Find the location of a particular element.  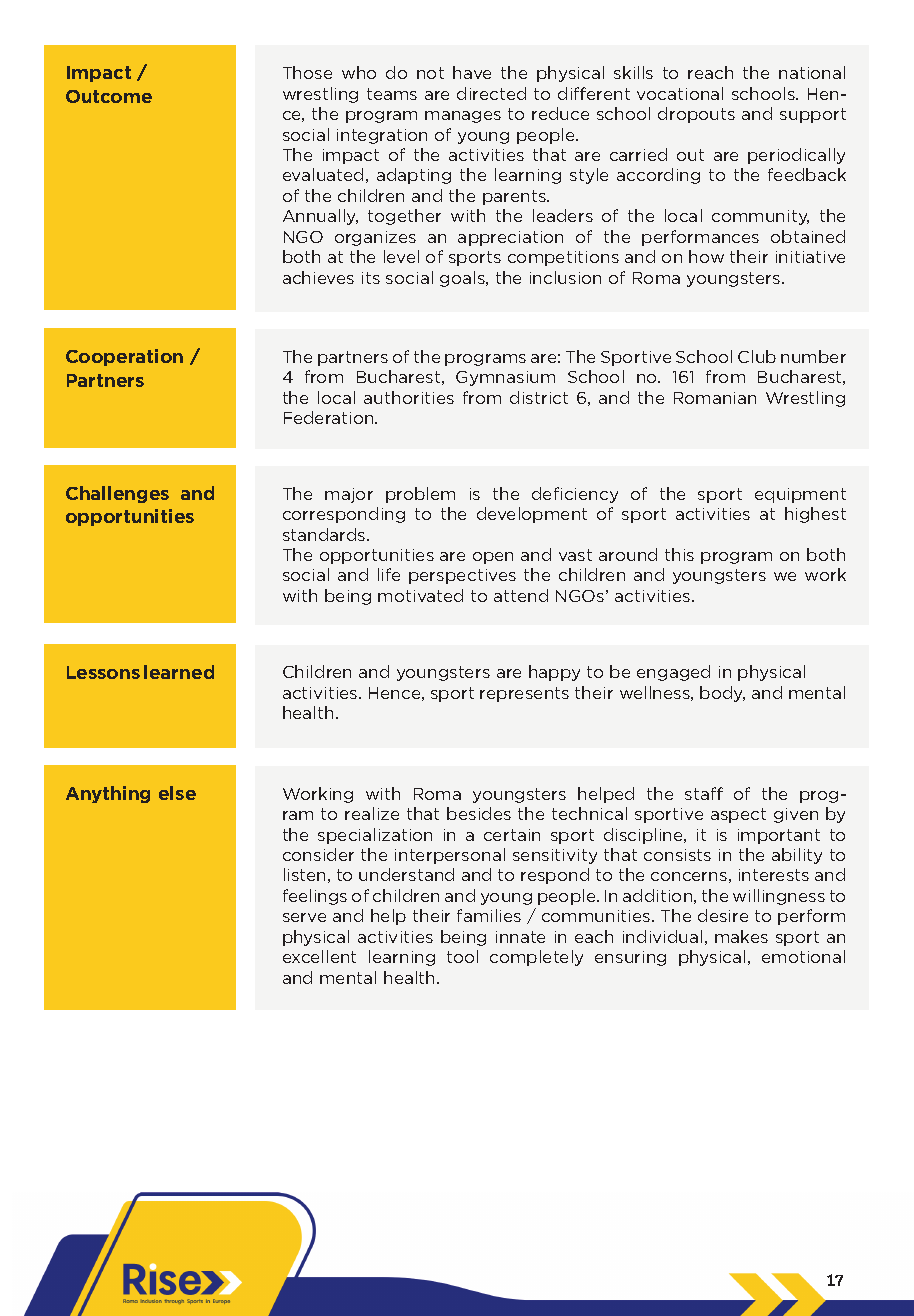

families is located at coordinates (489, 915).
